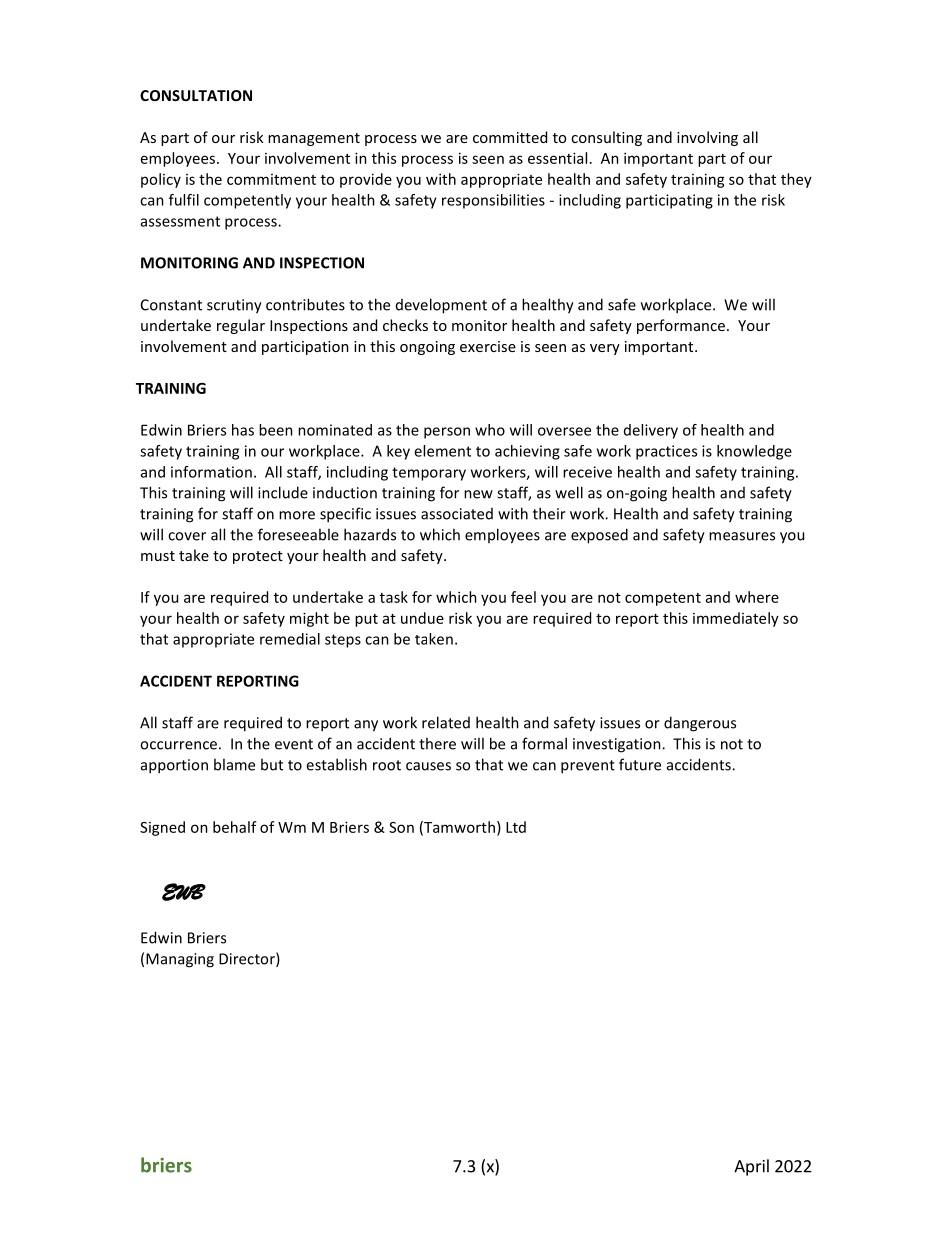 This screenshot has height=1233, width=952. Describe the element at coordinates (516, 827) in the screenshot. I see `Ltd` at that location.
